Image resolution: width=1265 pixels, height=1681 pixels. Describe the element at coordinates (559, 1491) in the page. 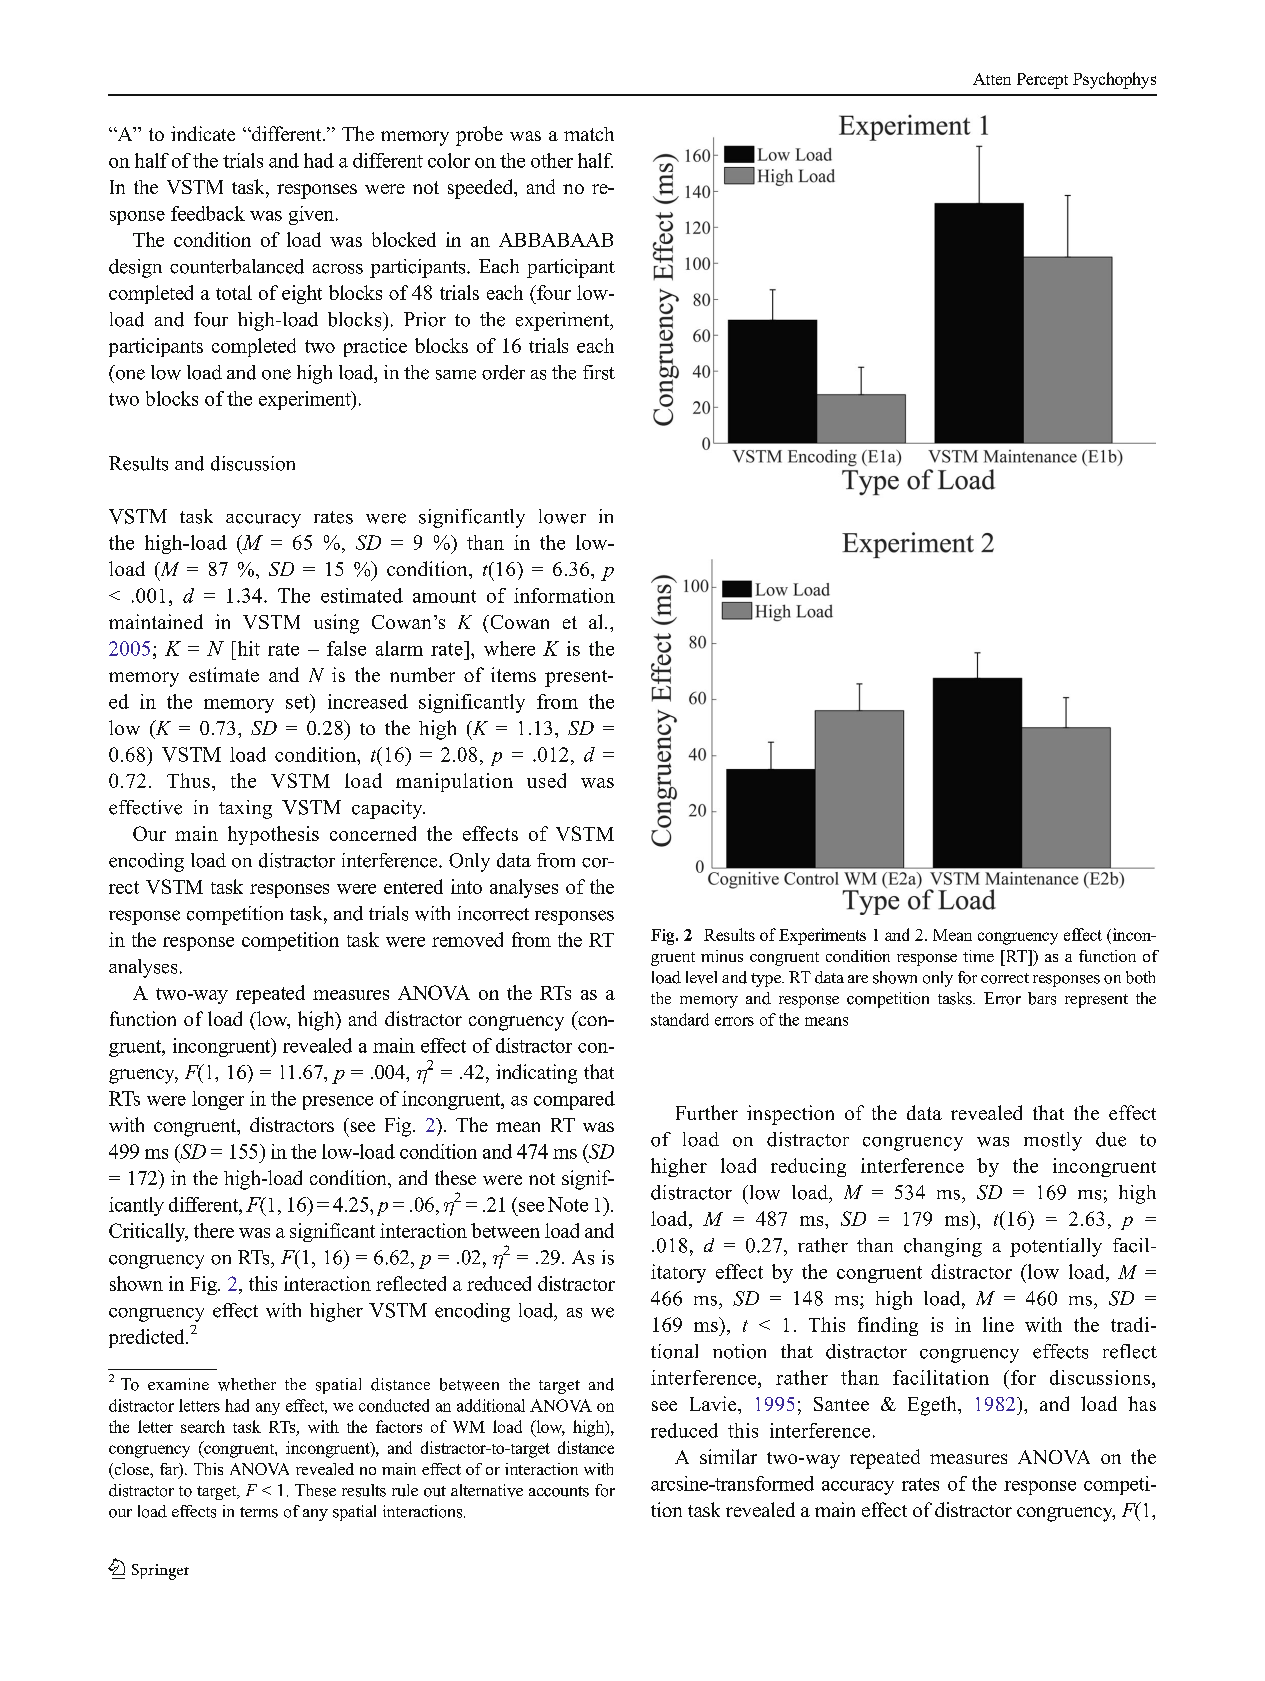

I see `accounts` at that location.
